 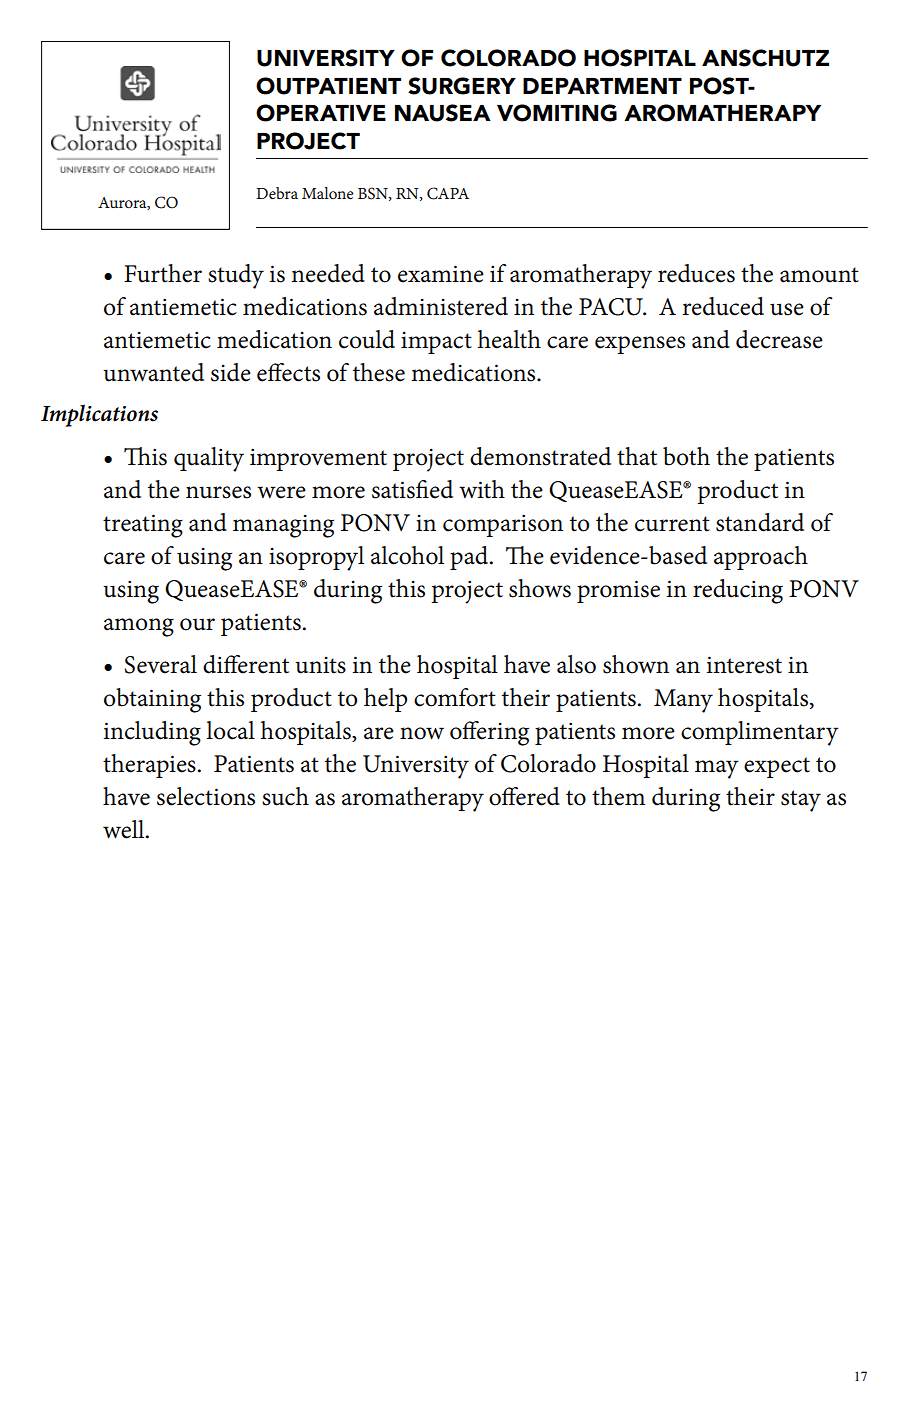 I want to click on offered, so click(x=524, y=796).
